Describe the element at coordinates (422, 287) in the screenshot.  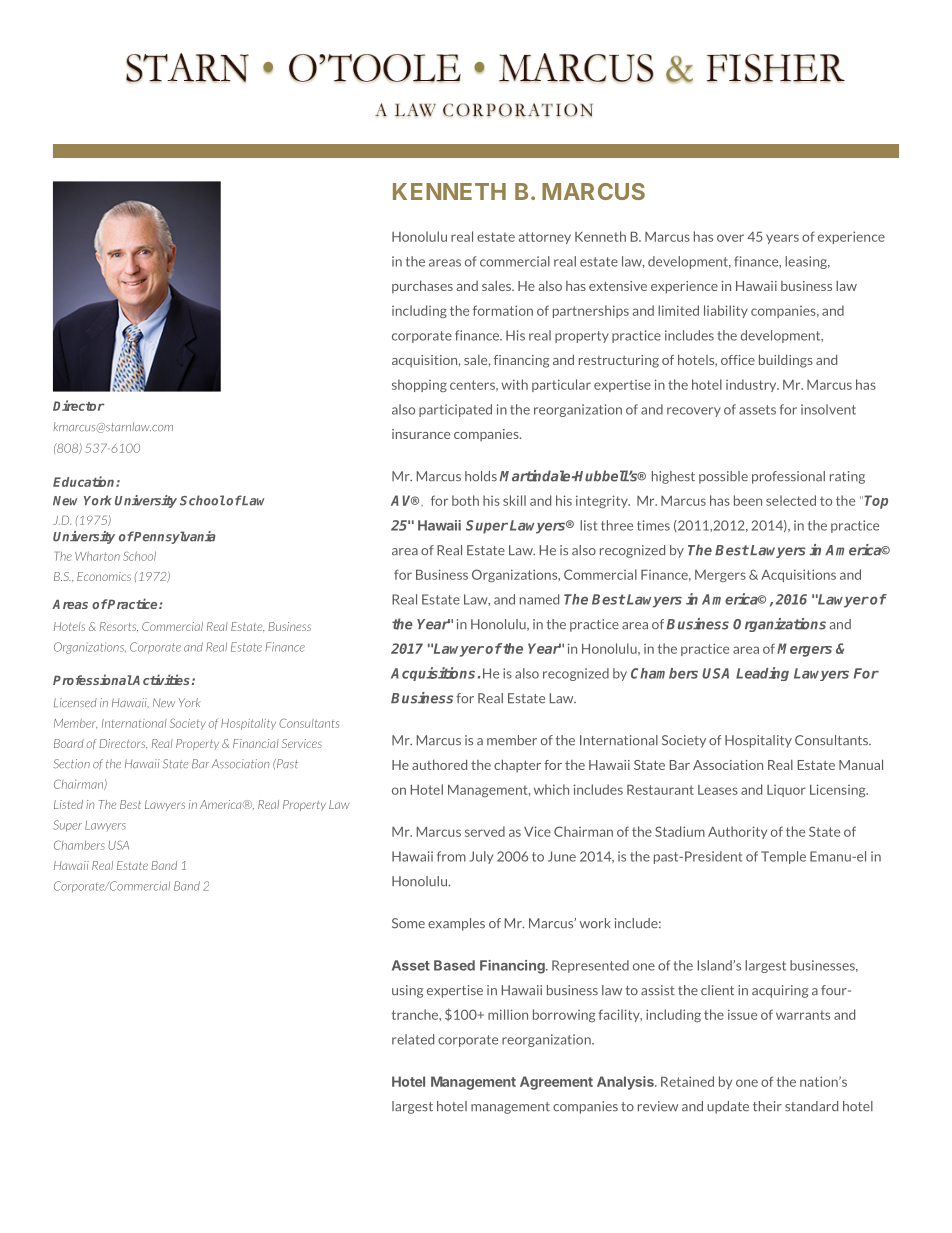
I see `purchases` at that location.
